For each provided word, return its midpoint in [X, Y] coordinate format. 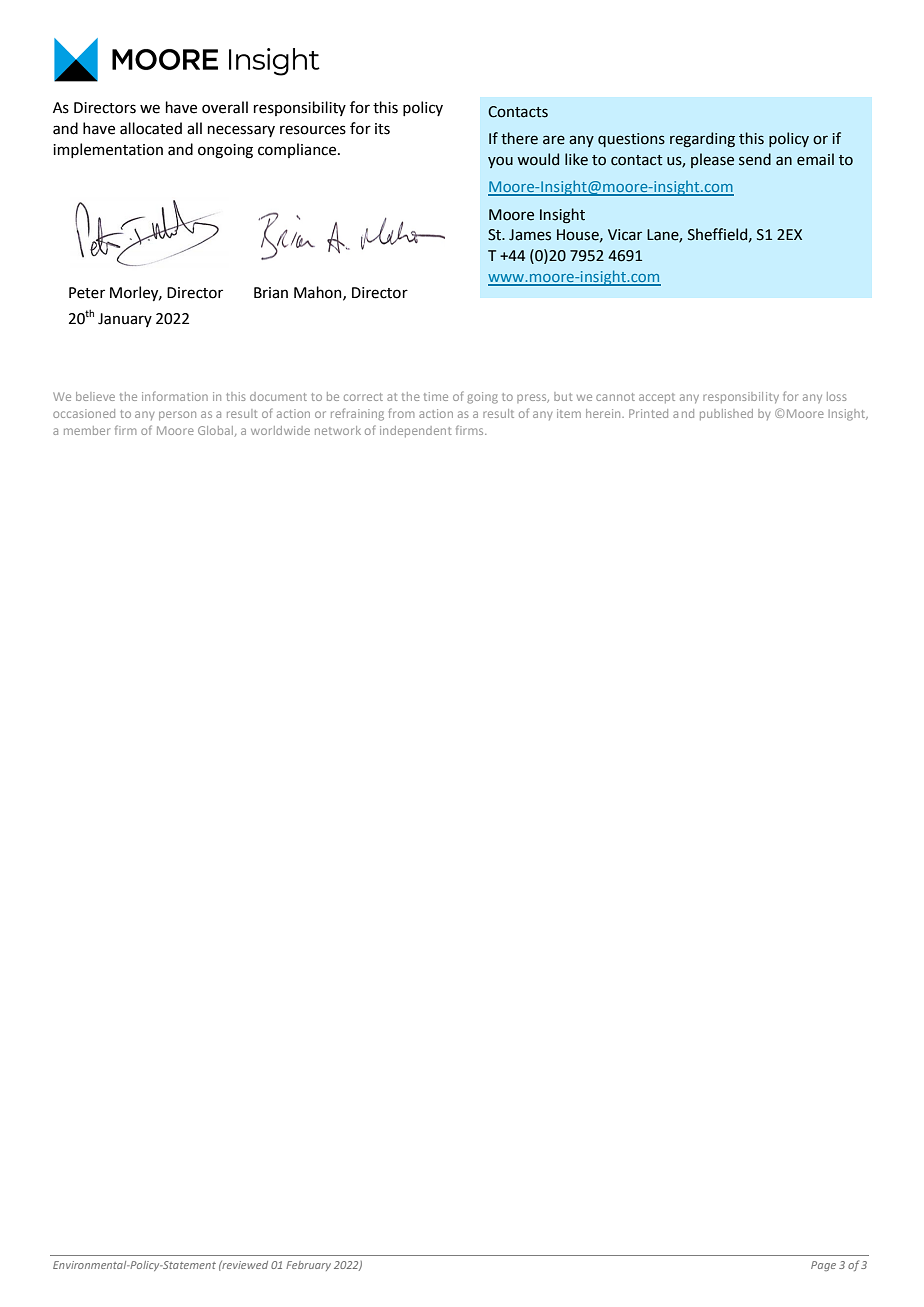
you [500, 162]
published [726, 414]
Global [217, 431]
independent [415, 431]
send [755, 159]
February [308, 1266]
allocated [151, 128]
